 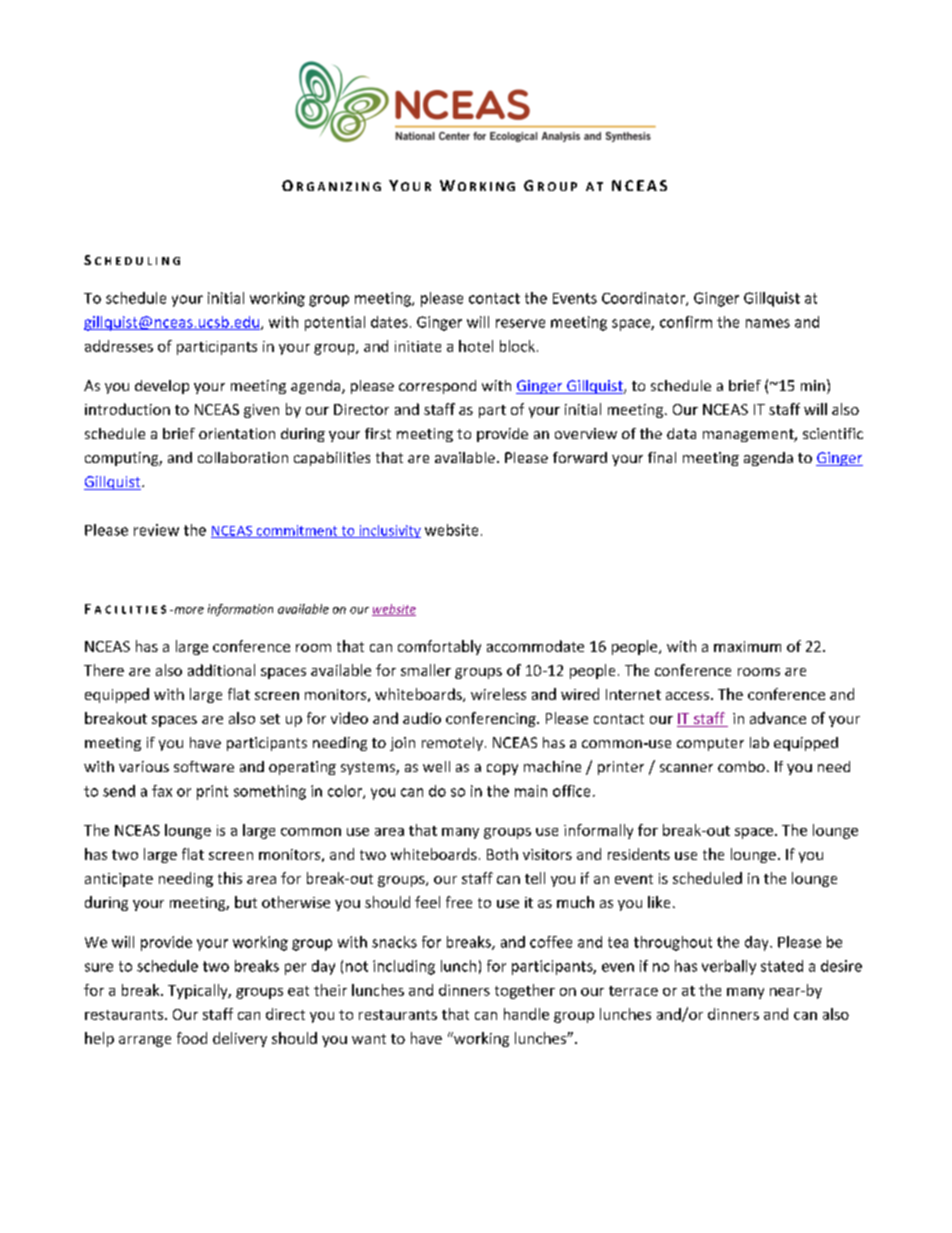 I want to click on residents, so click(x=639, y=854).
